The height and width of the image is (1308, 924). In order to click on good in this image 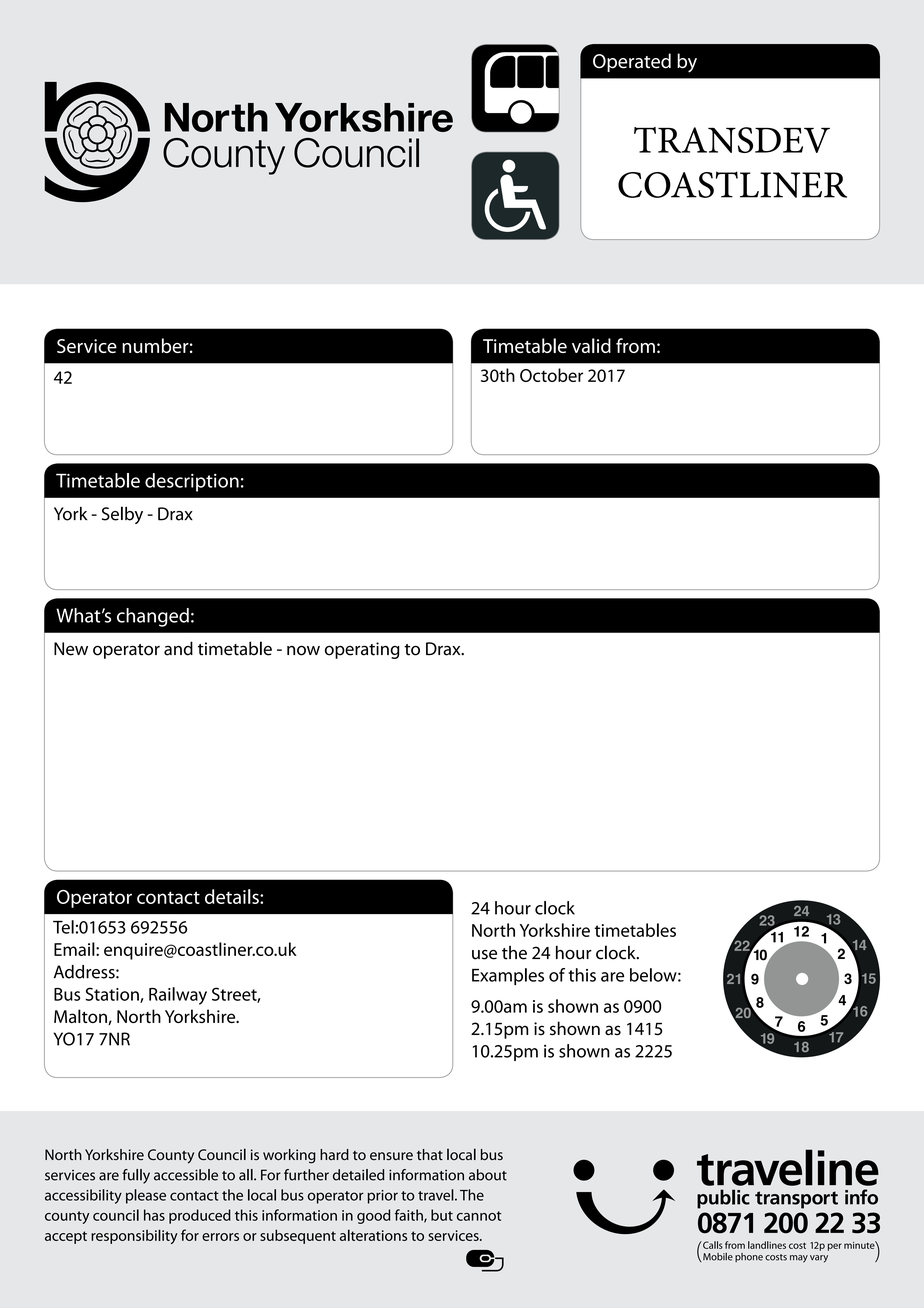, I will do `click(373, 1216)`.
